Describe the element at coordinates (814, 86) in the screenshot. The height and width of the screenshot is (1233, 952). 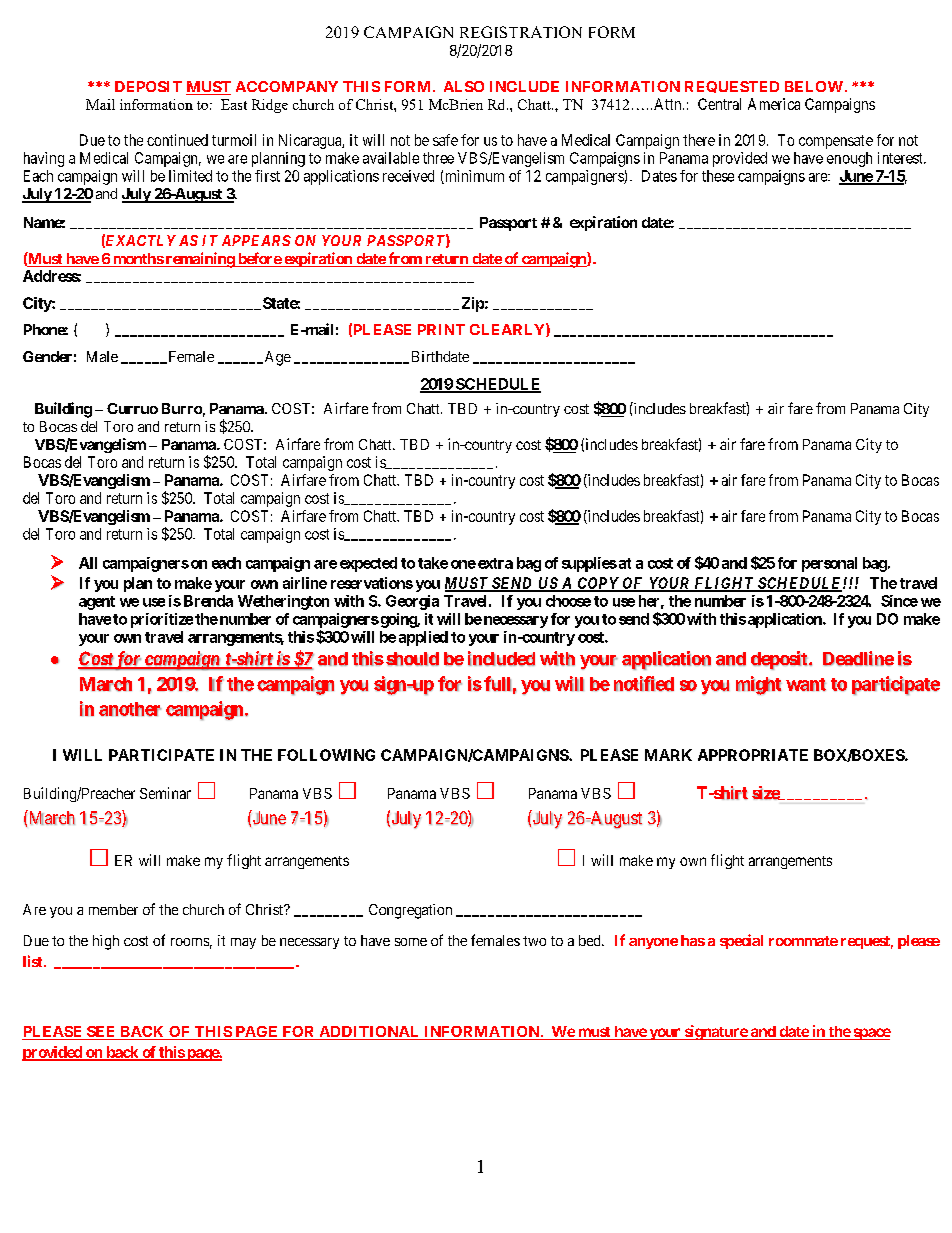
I see `BELOW` at that location.
